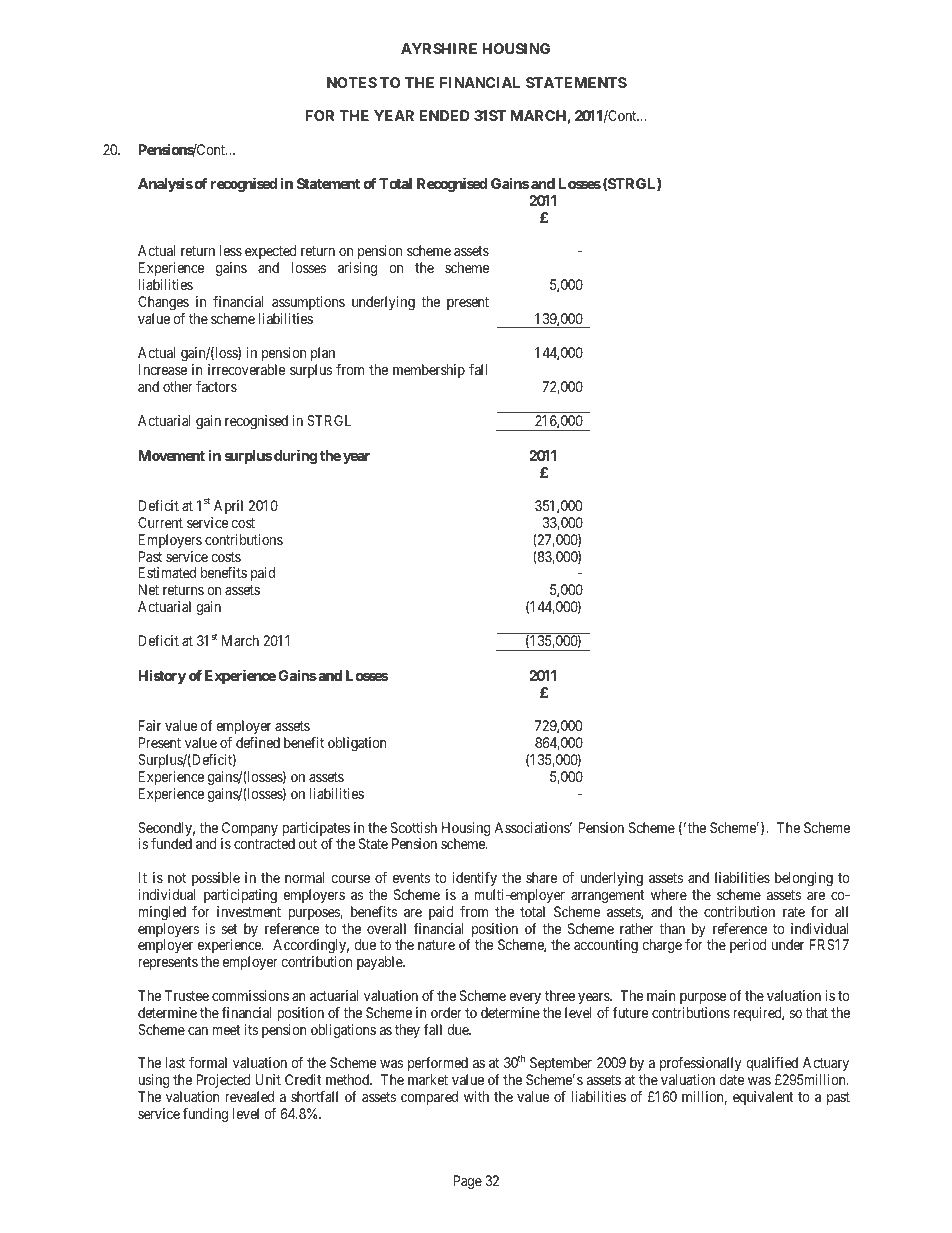  Describe the element at coordinates (474, 879) in the screenshot. I see `identify` at that location.
